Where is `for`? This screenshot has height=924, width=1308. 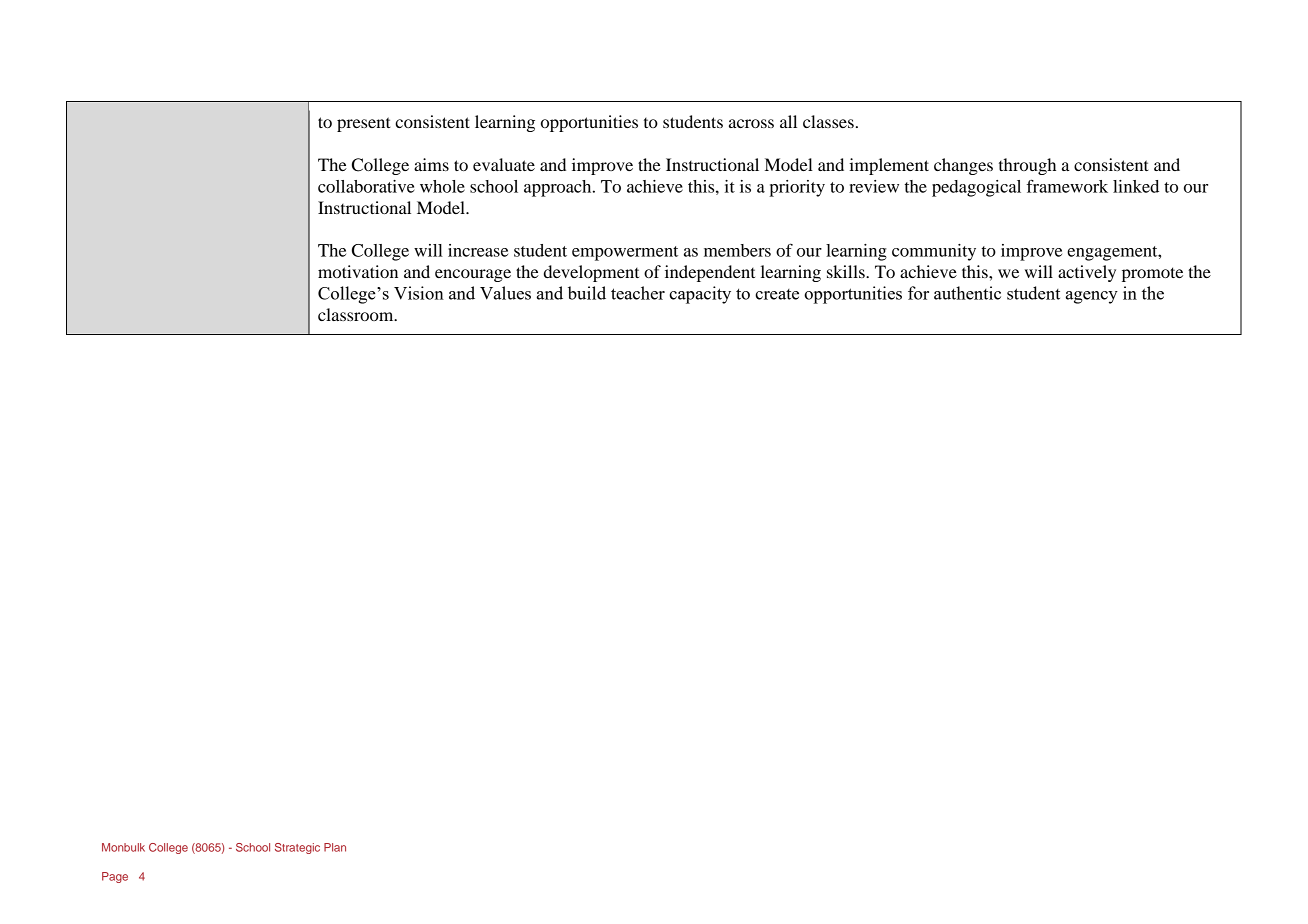 for is located at coordinates (918, 293).
